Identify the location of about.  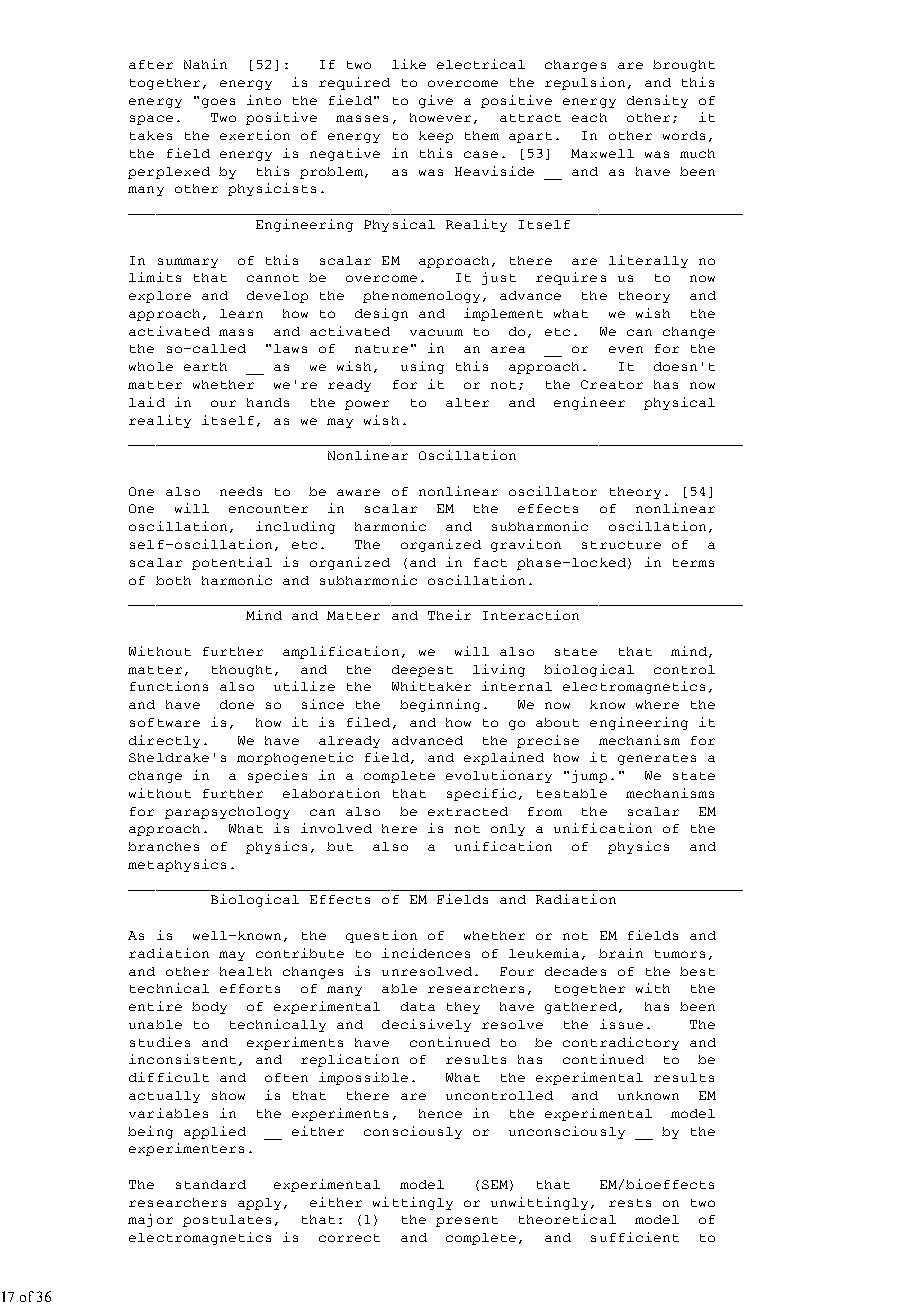
(557, 722).
